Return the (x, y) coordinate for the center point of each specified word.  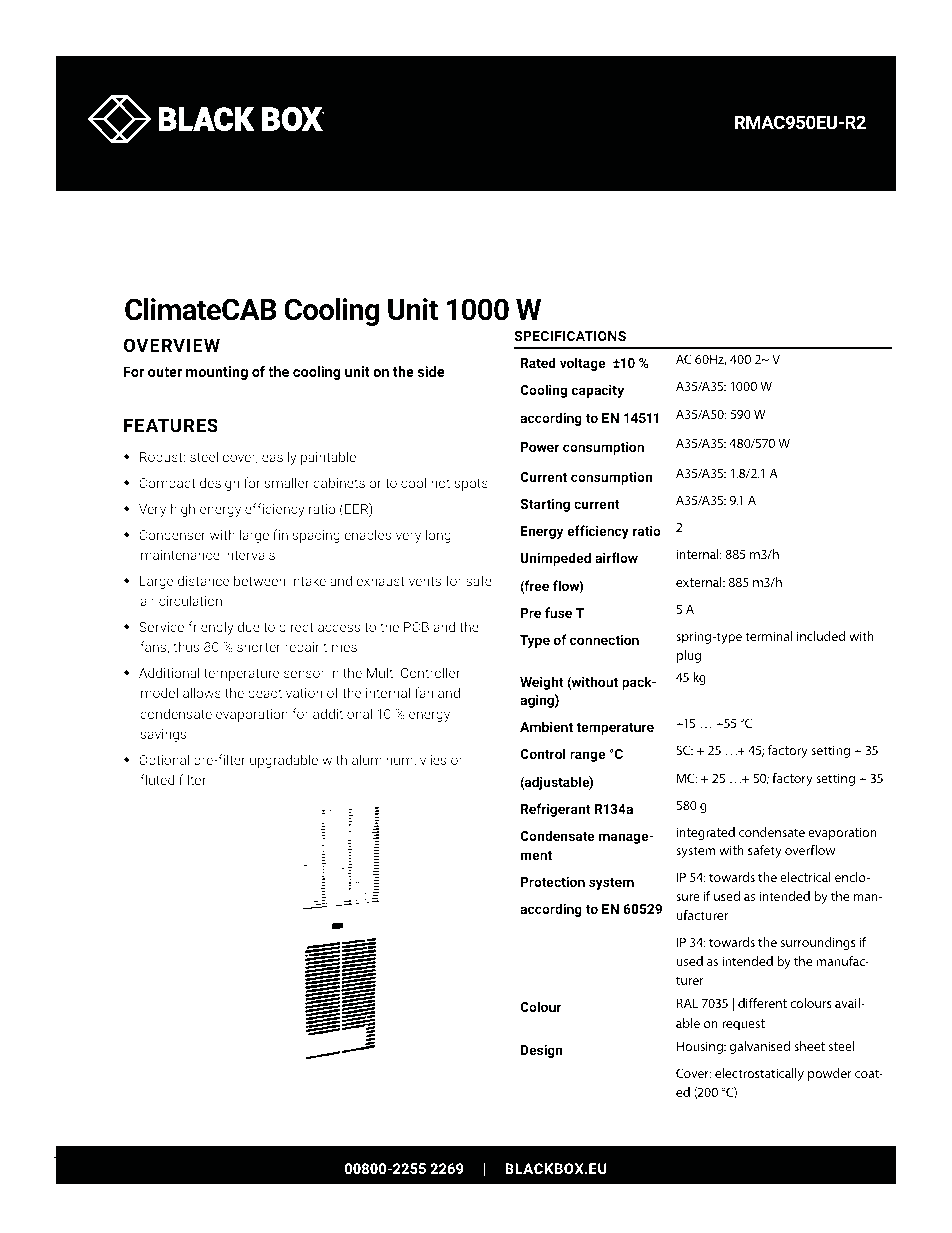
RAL (687, 1003)
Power (540, 447)
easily (279, 458)
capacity (597, 391)
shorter (259, 646)
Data (237, 224)
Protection (553, 881)
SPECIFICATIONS (570, 336)
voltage (583, 364)
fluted (157, 779)
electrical (805, 877)
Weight (541, 683)
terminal (769, 636)
